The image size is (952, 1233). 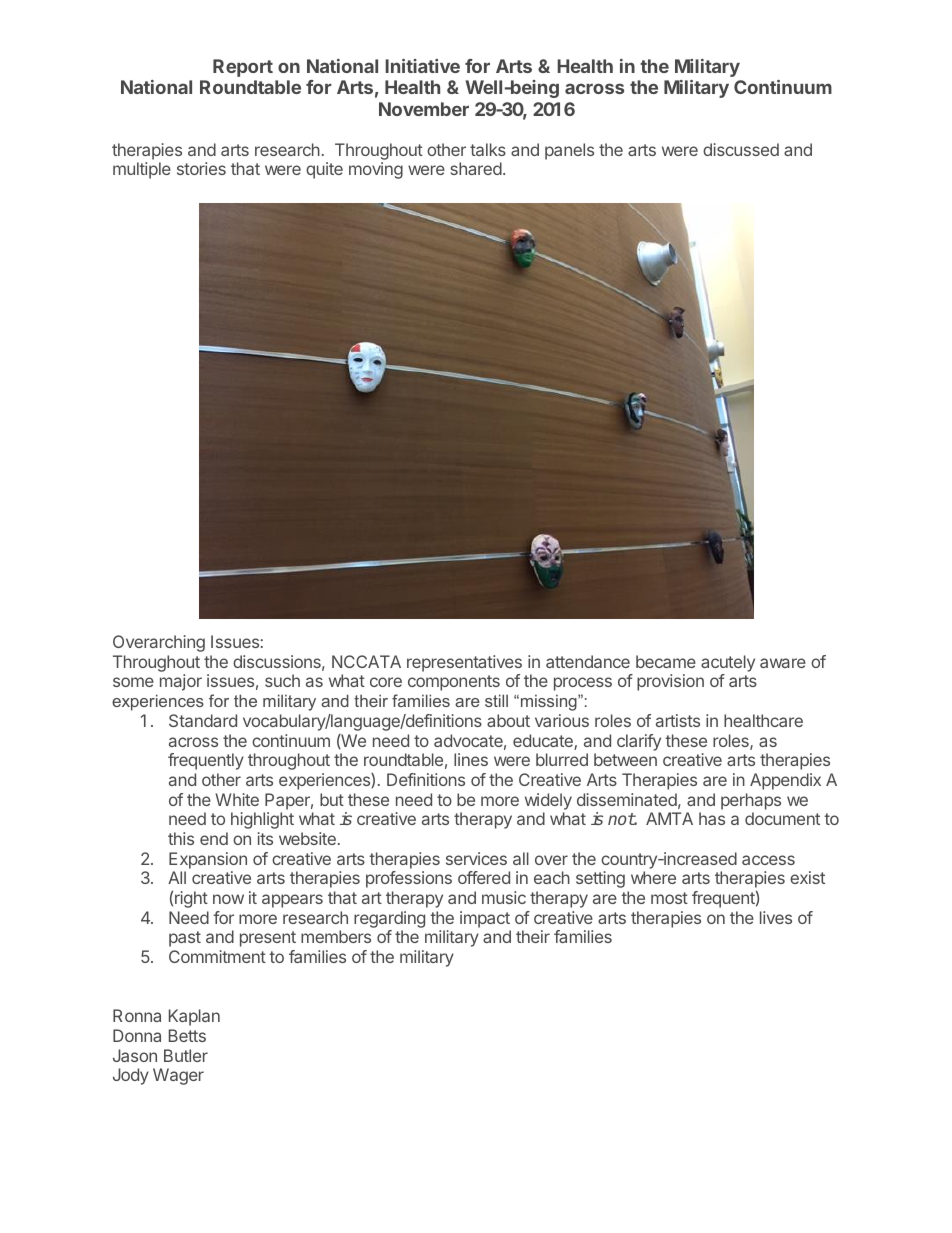 What do you see at coordinates (424, 109) in the screenshot?
I see `November` at bounding box center [424, 109].
